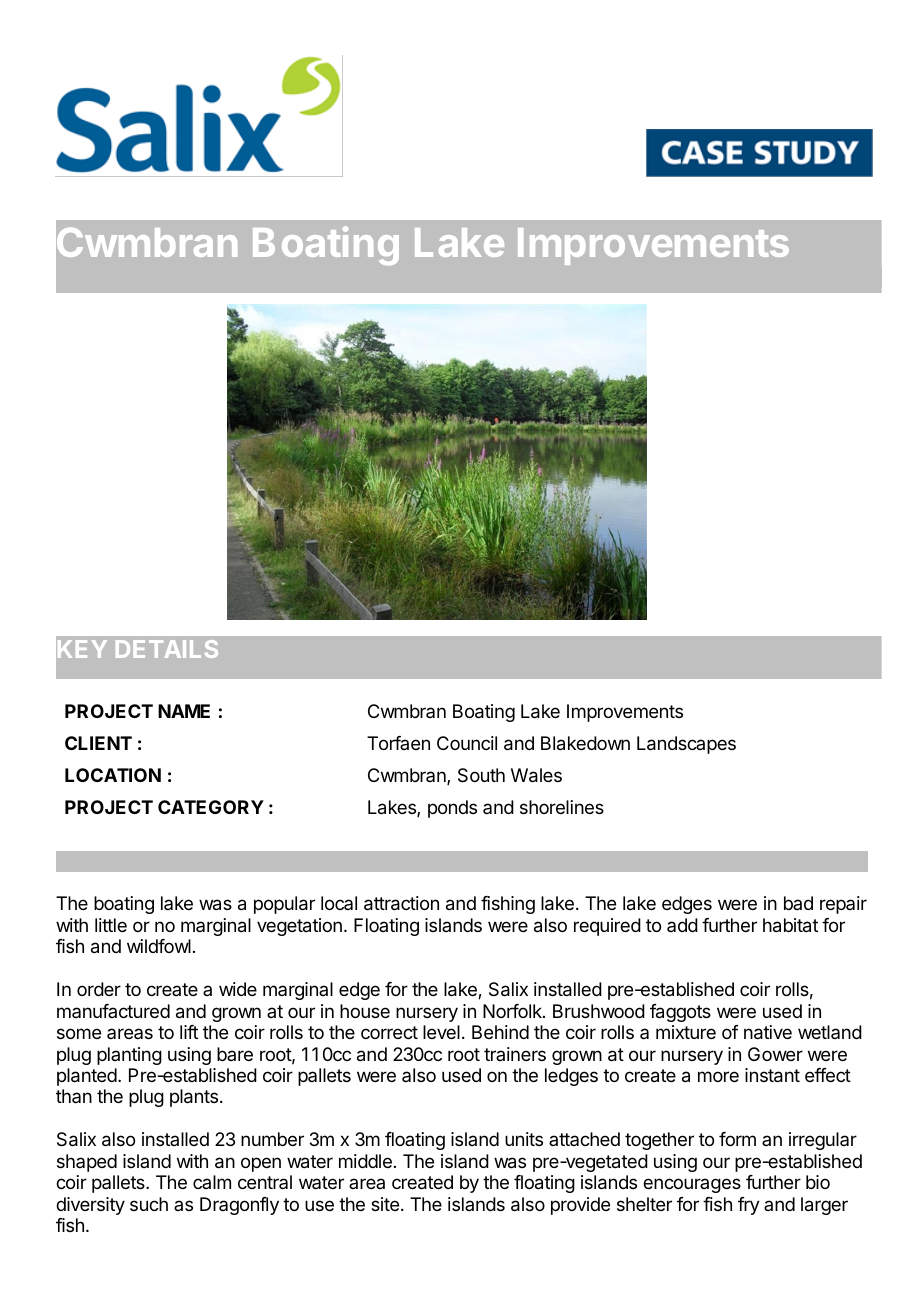 The height and width of the screenshot is (1308, 924). What do you see at coordinates (149, 1204) in the screenshot?
I see `such` at bounding box center [149, 1204].
